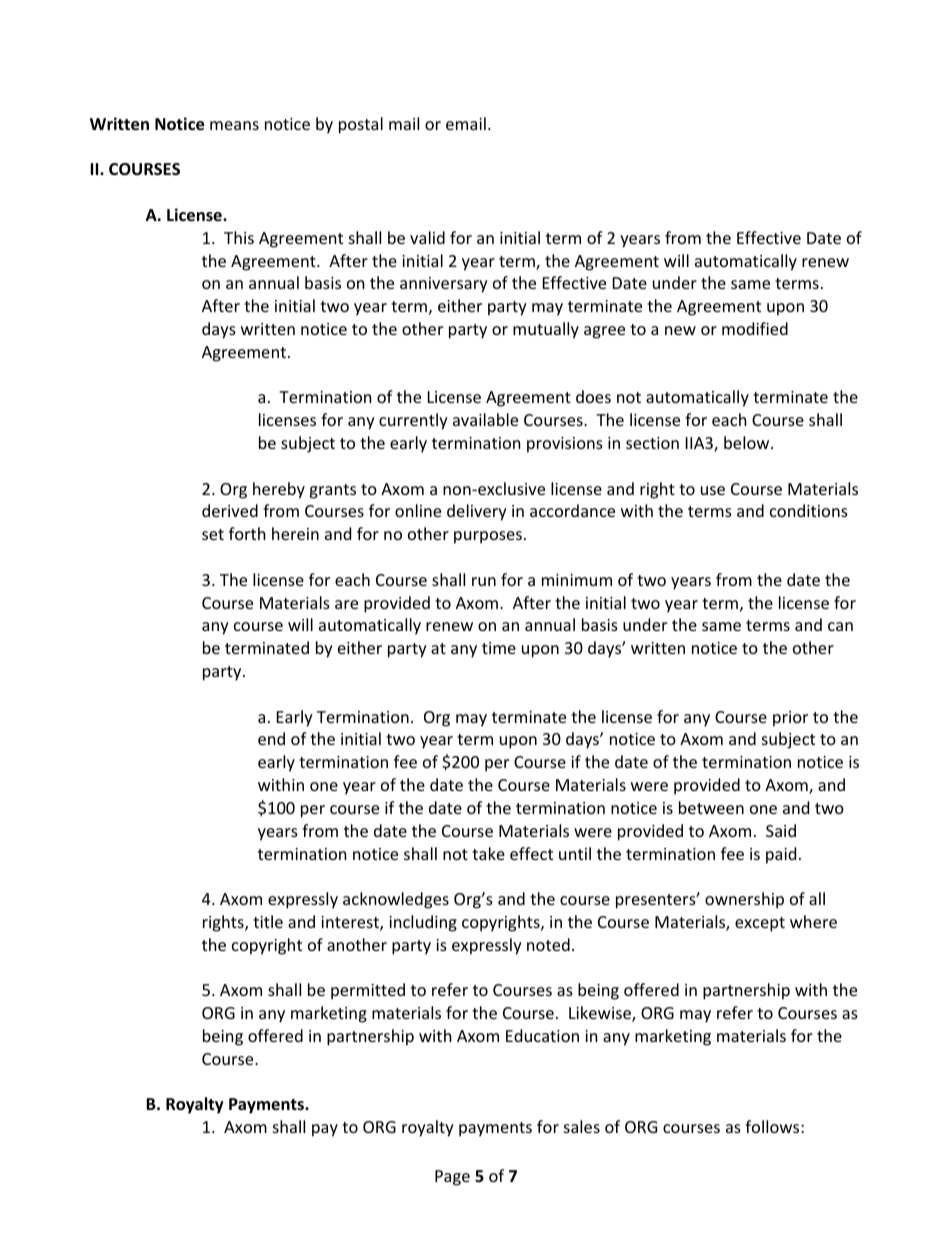  I want to click on Page, so click(452, 1178).
